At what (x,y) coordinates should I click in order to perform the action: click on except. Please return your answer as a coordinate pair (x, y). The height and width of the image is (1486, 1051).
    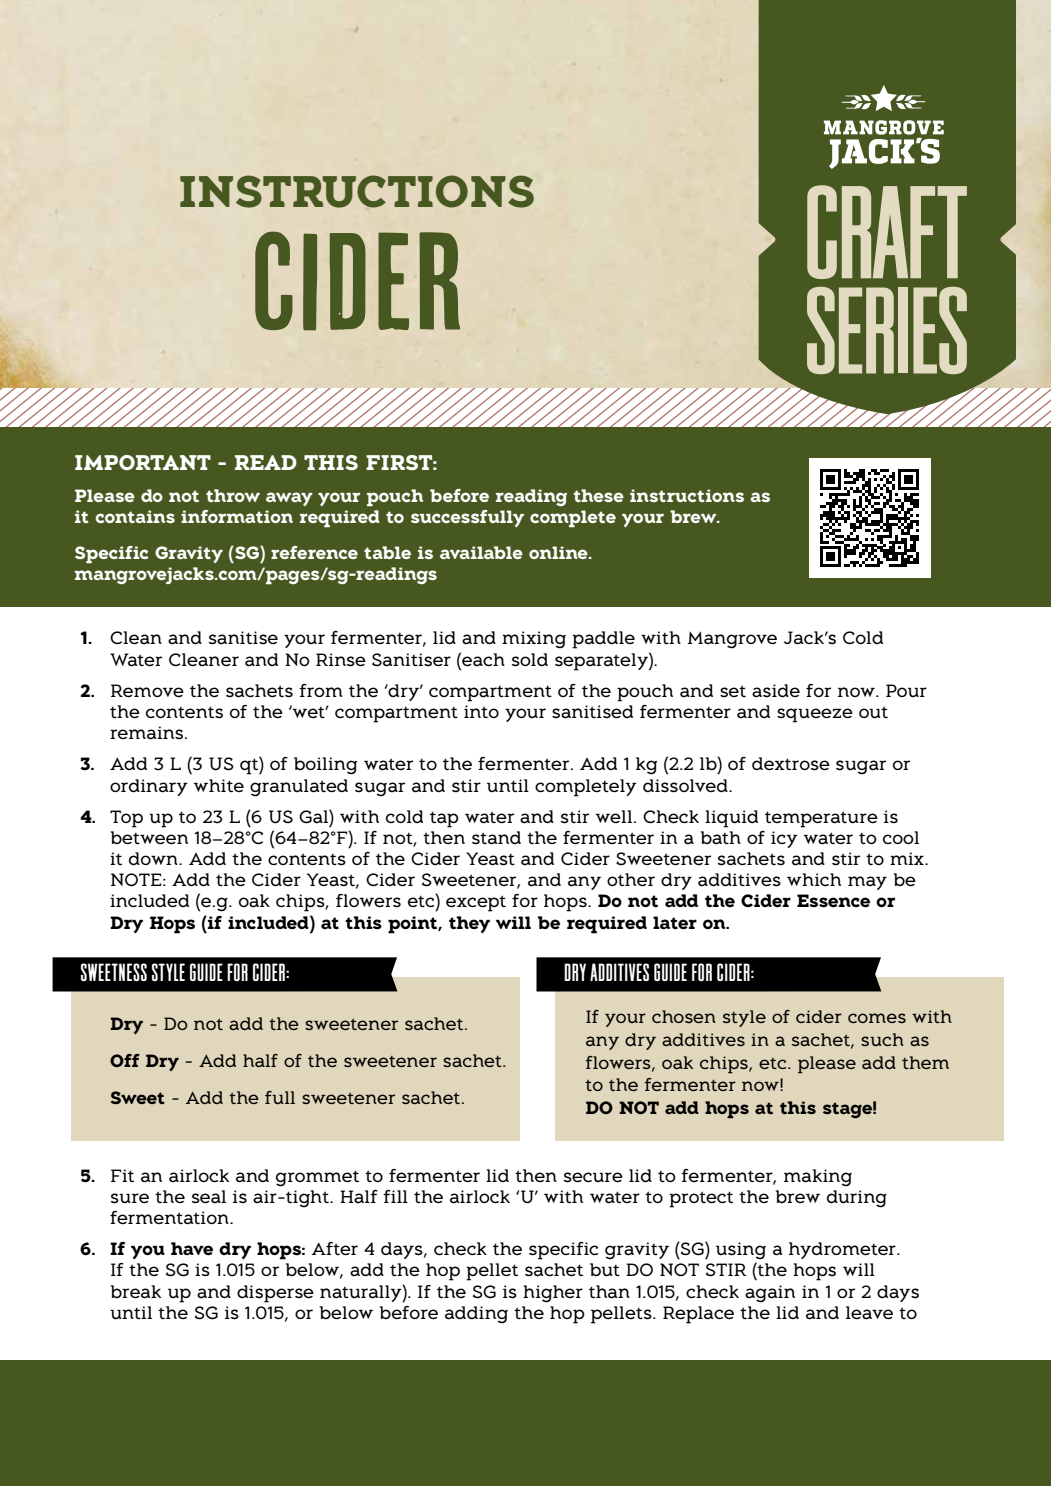
    Looking at the image, I should click on (476, 903).
